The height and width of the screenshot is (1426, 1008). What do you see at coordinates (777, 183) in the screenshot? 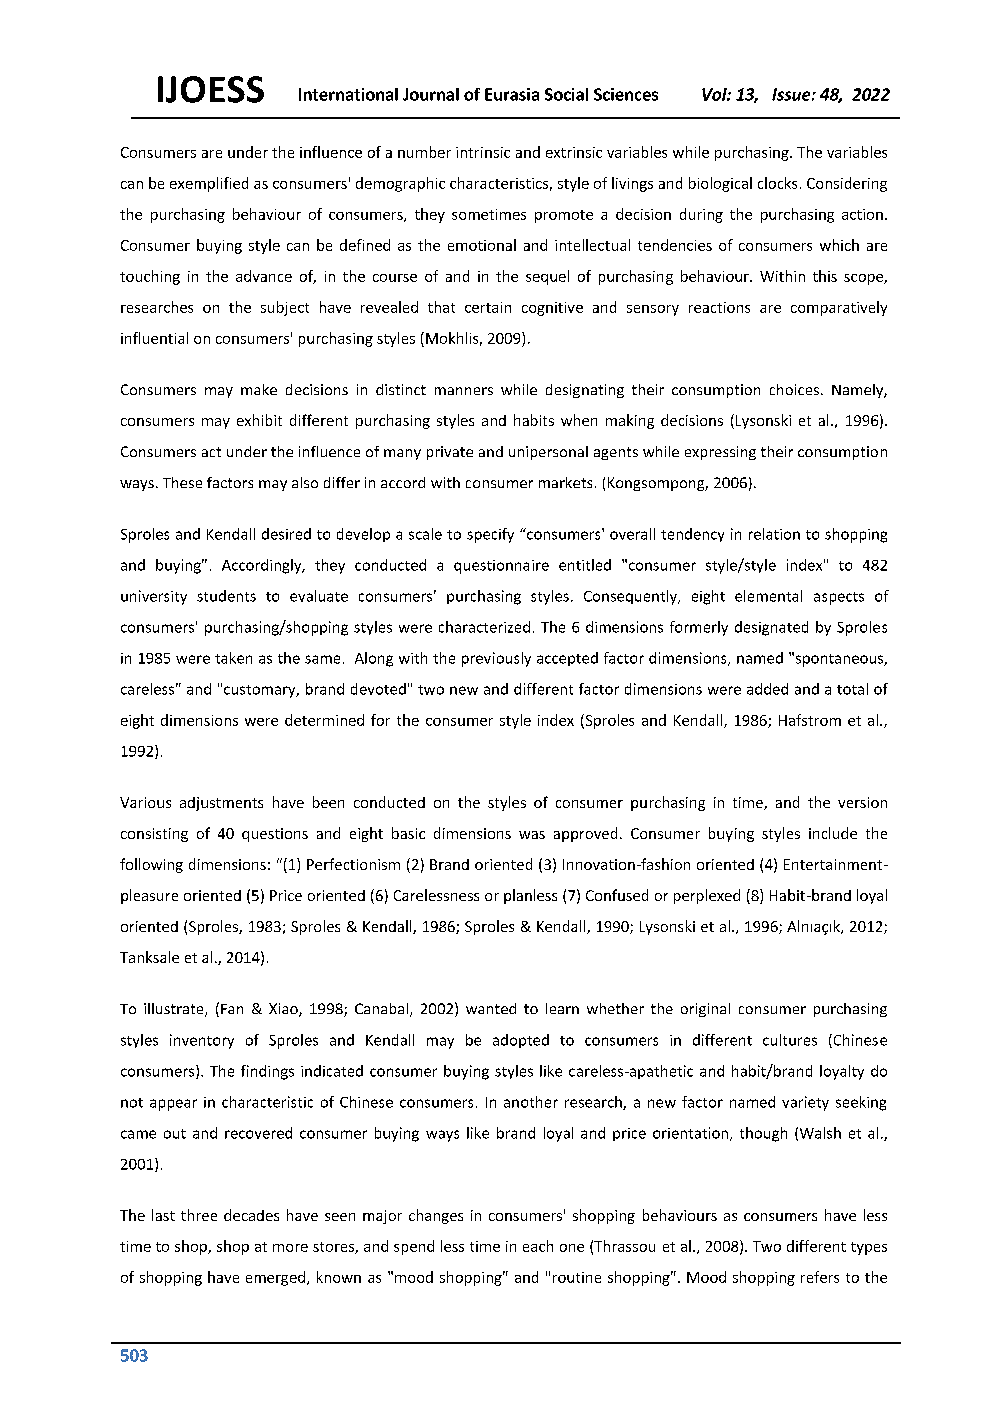
I see `clocks` at bounding box center [777, 183].
